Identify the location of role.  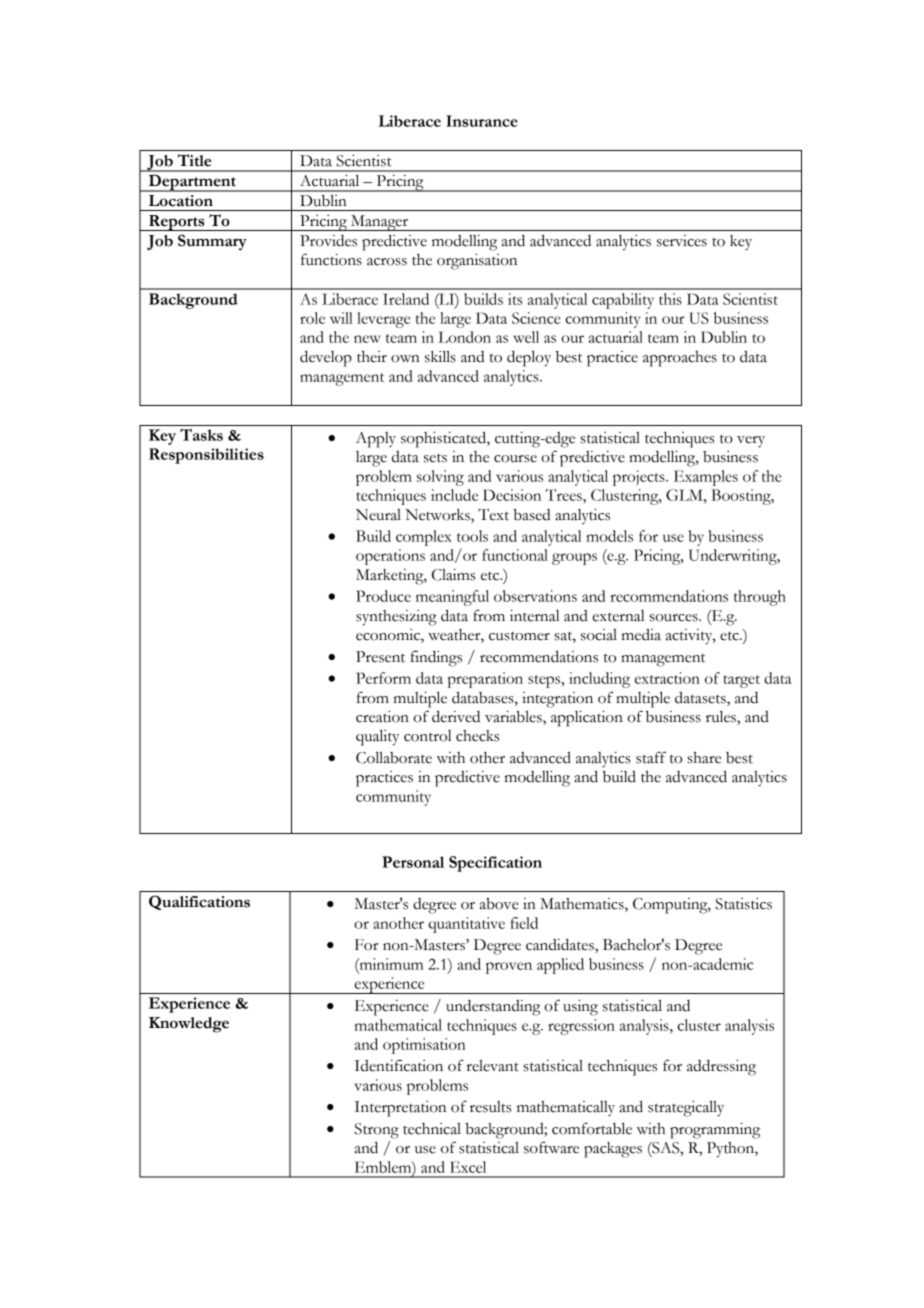
(312, 318).
